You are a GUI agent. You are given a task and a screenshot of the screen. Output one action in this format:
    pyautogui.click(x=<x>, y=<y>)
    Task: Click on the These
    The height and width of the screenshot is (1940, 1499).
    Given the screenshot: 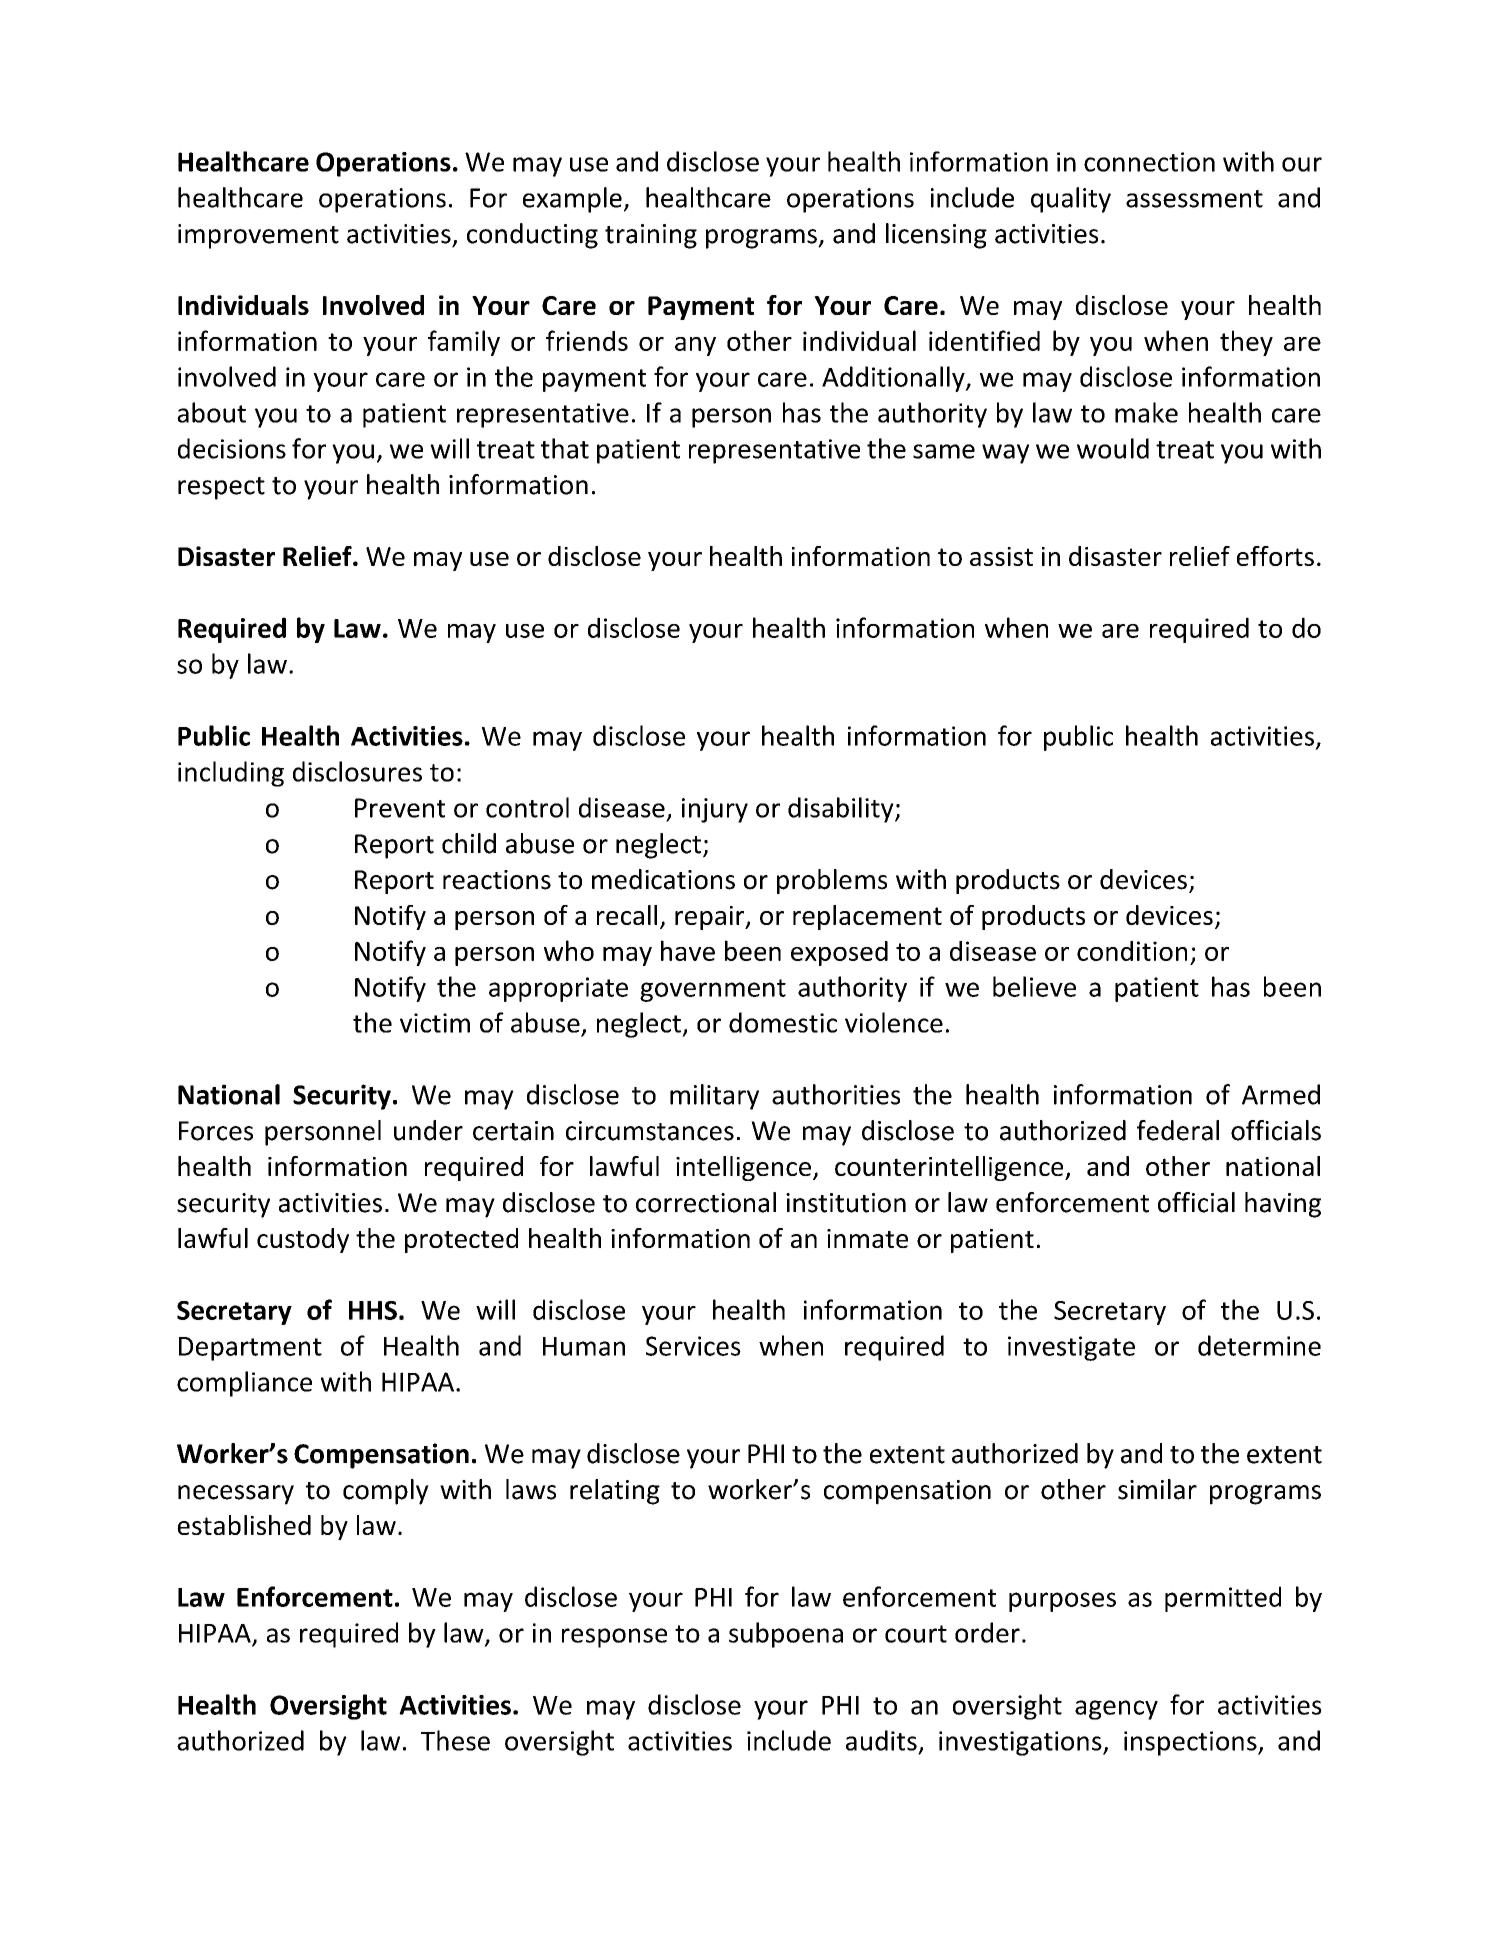 What is the action you would take?
    pyautogui.click(x=455, y=1740)
